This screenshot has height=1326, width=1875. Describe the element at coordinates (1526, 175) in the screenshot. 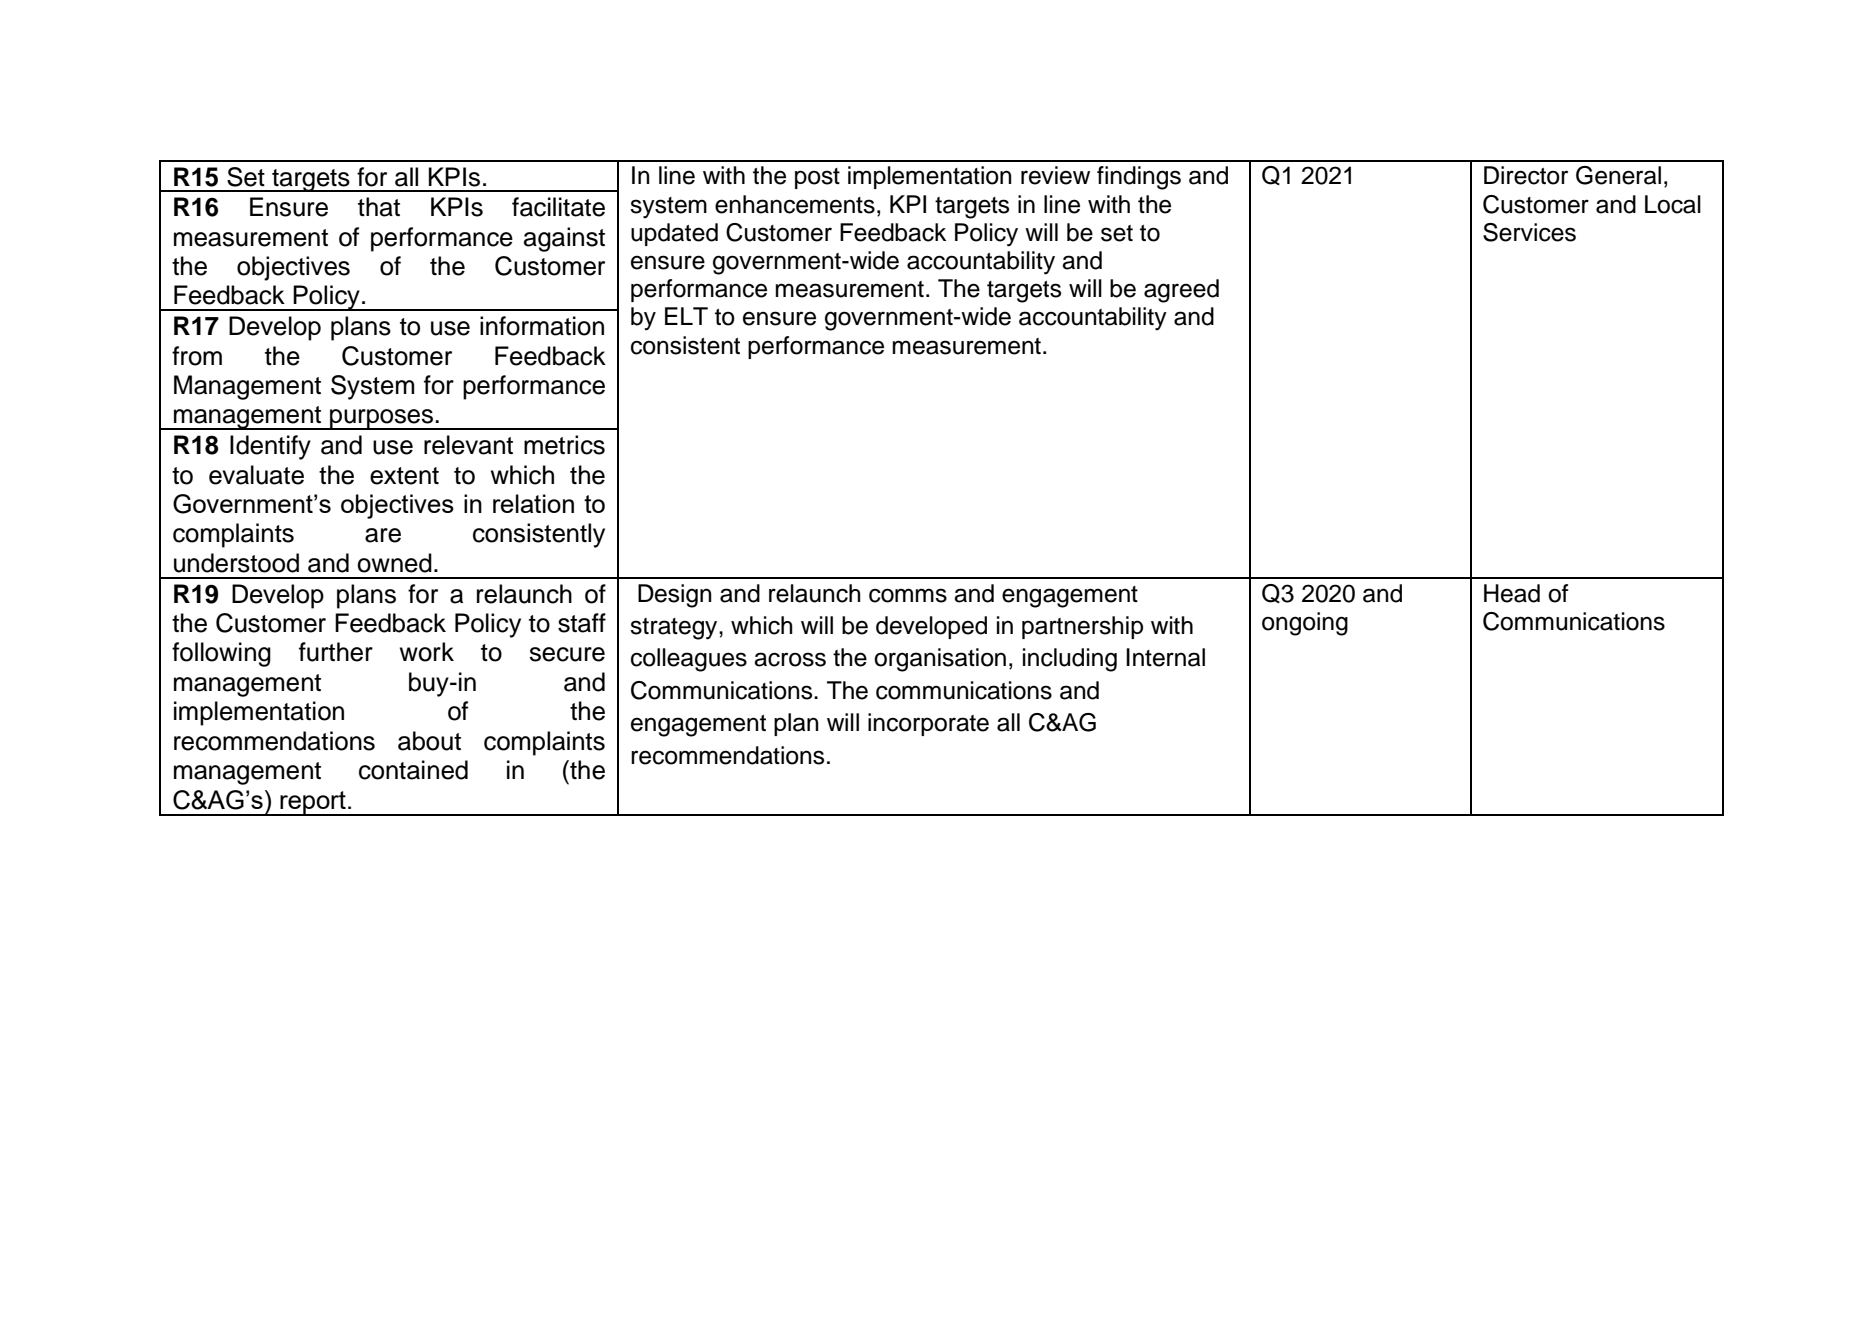

I see `Director` at that location.
